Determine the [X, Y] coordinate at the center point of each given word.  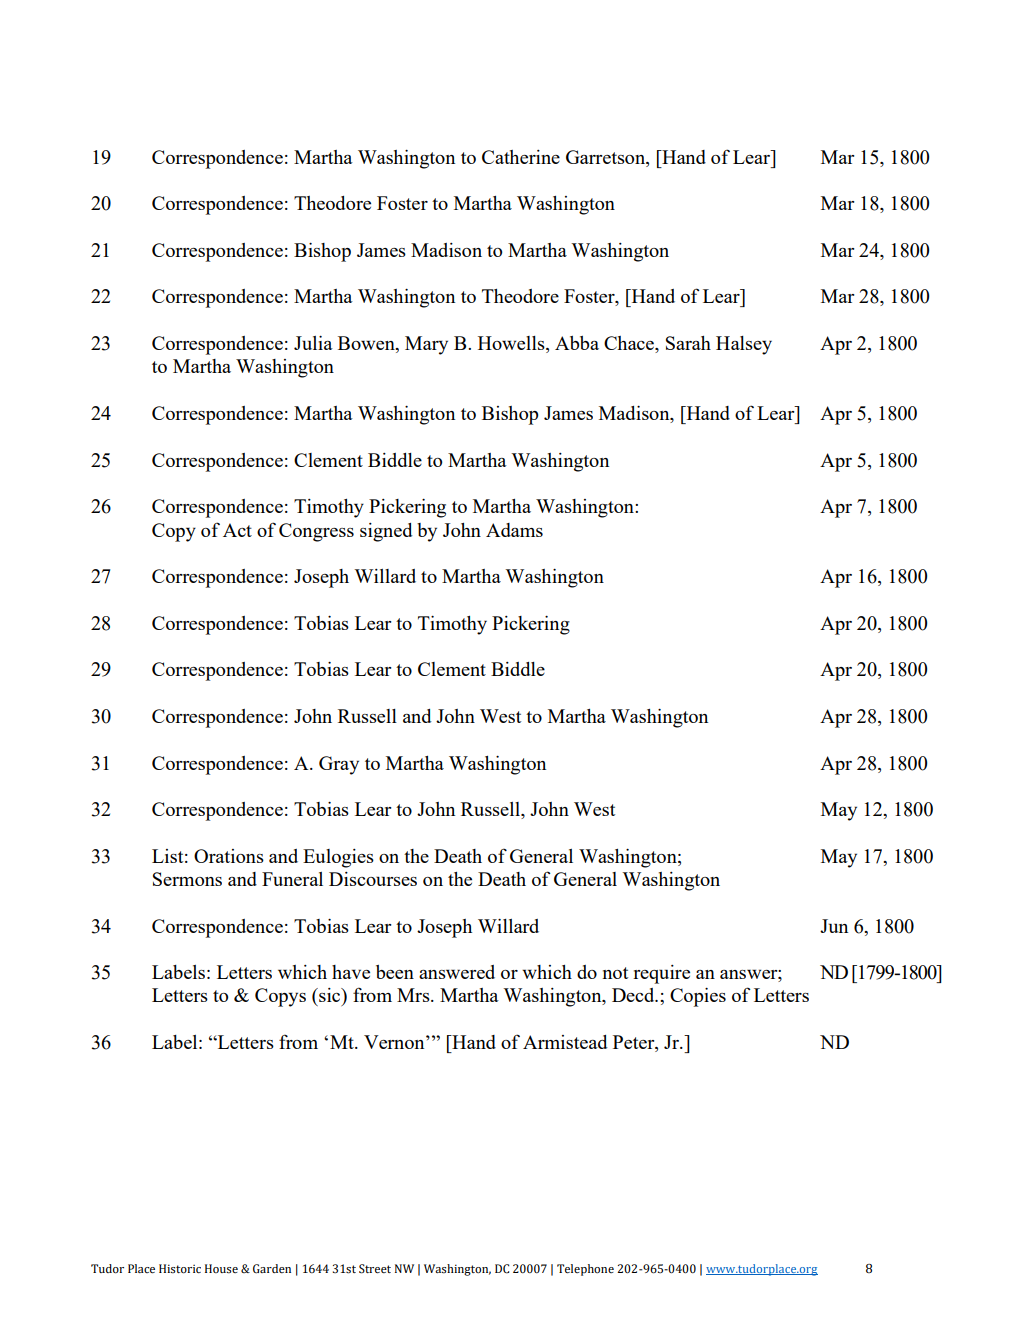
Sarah [688, 343]
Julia [313, 343]
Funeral [292, 879]
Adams [514, 530]
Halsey [744, 345]
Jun [834, 926]
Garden [272, 1269]
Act [237, 530]
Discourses [373, 879]
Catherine [521, 157]
